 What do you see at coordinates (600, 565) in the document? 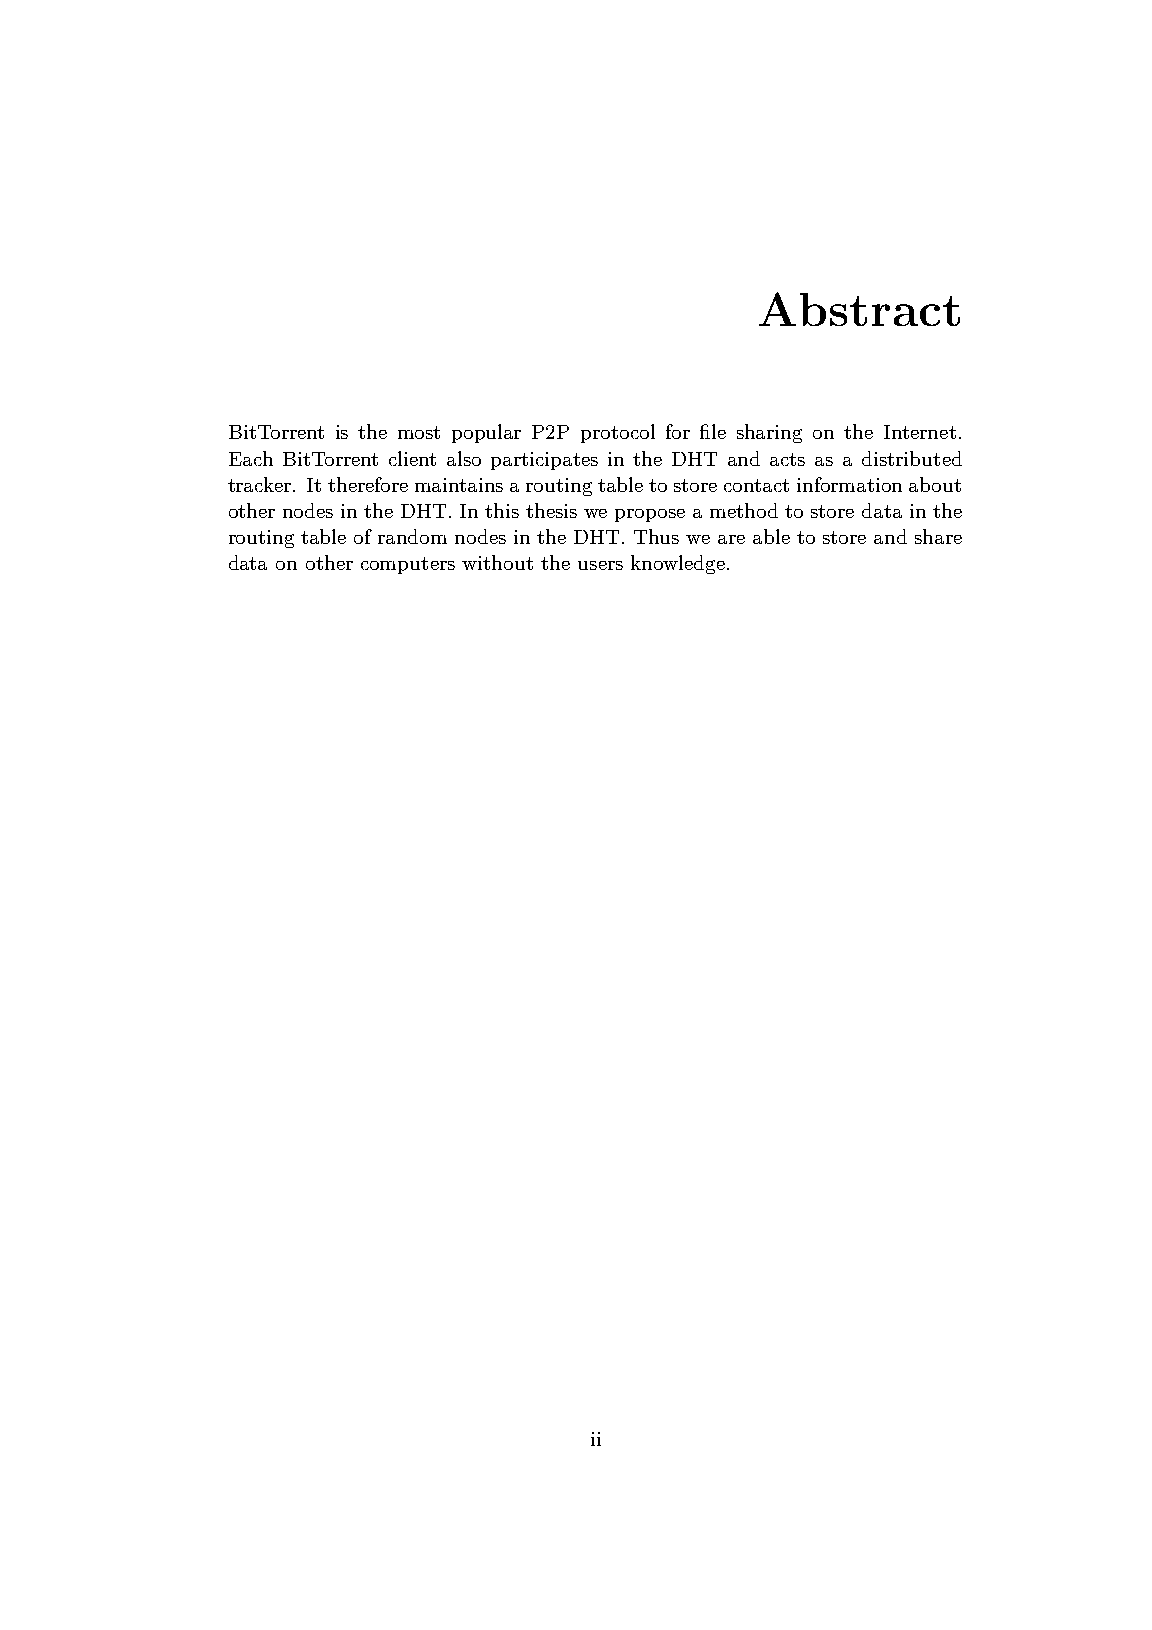
I see `users` at bounding box center [600, 565].
